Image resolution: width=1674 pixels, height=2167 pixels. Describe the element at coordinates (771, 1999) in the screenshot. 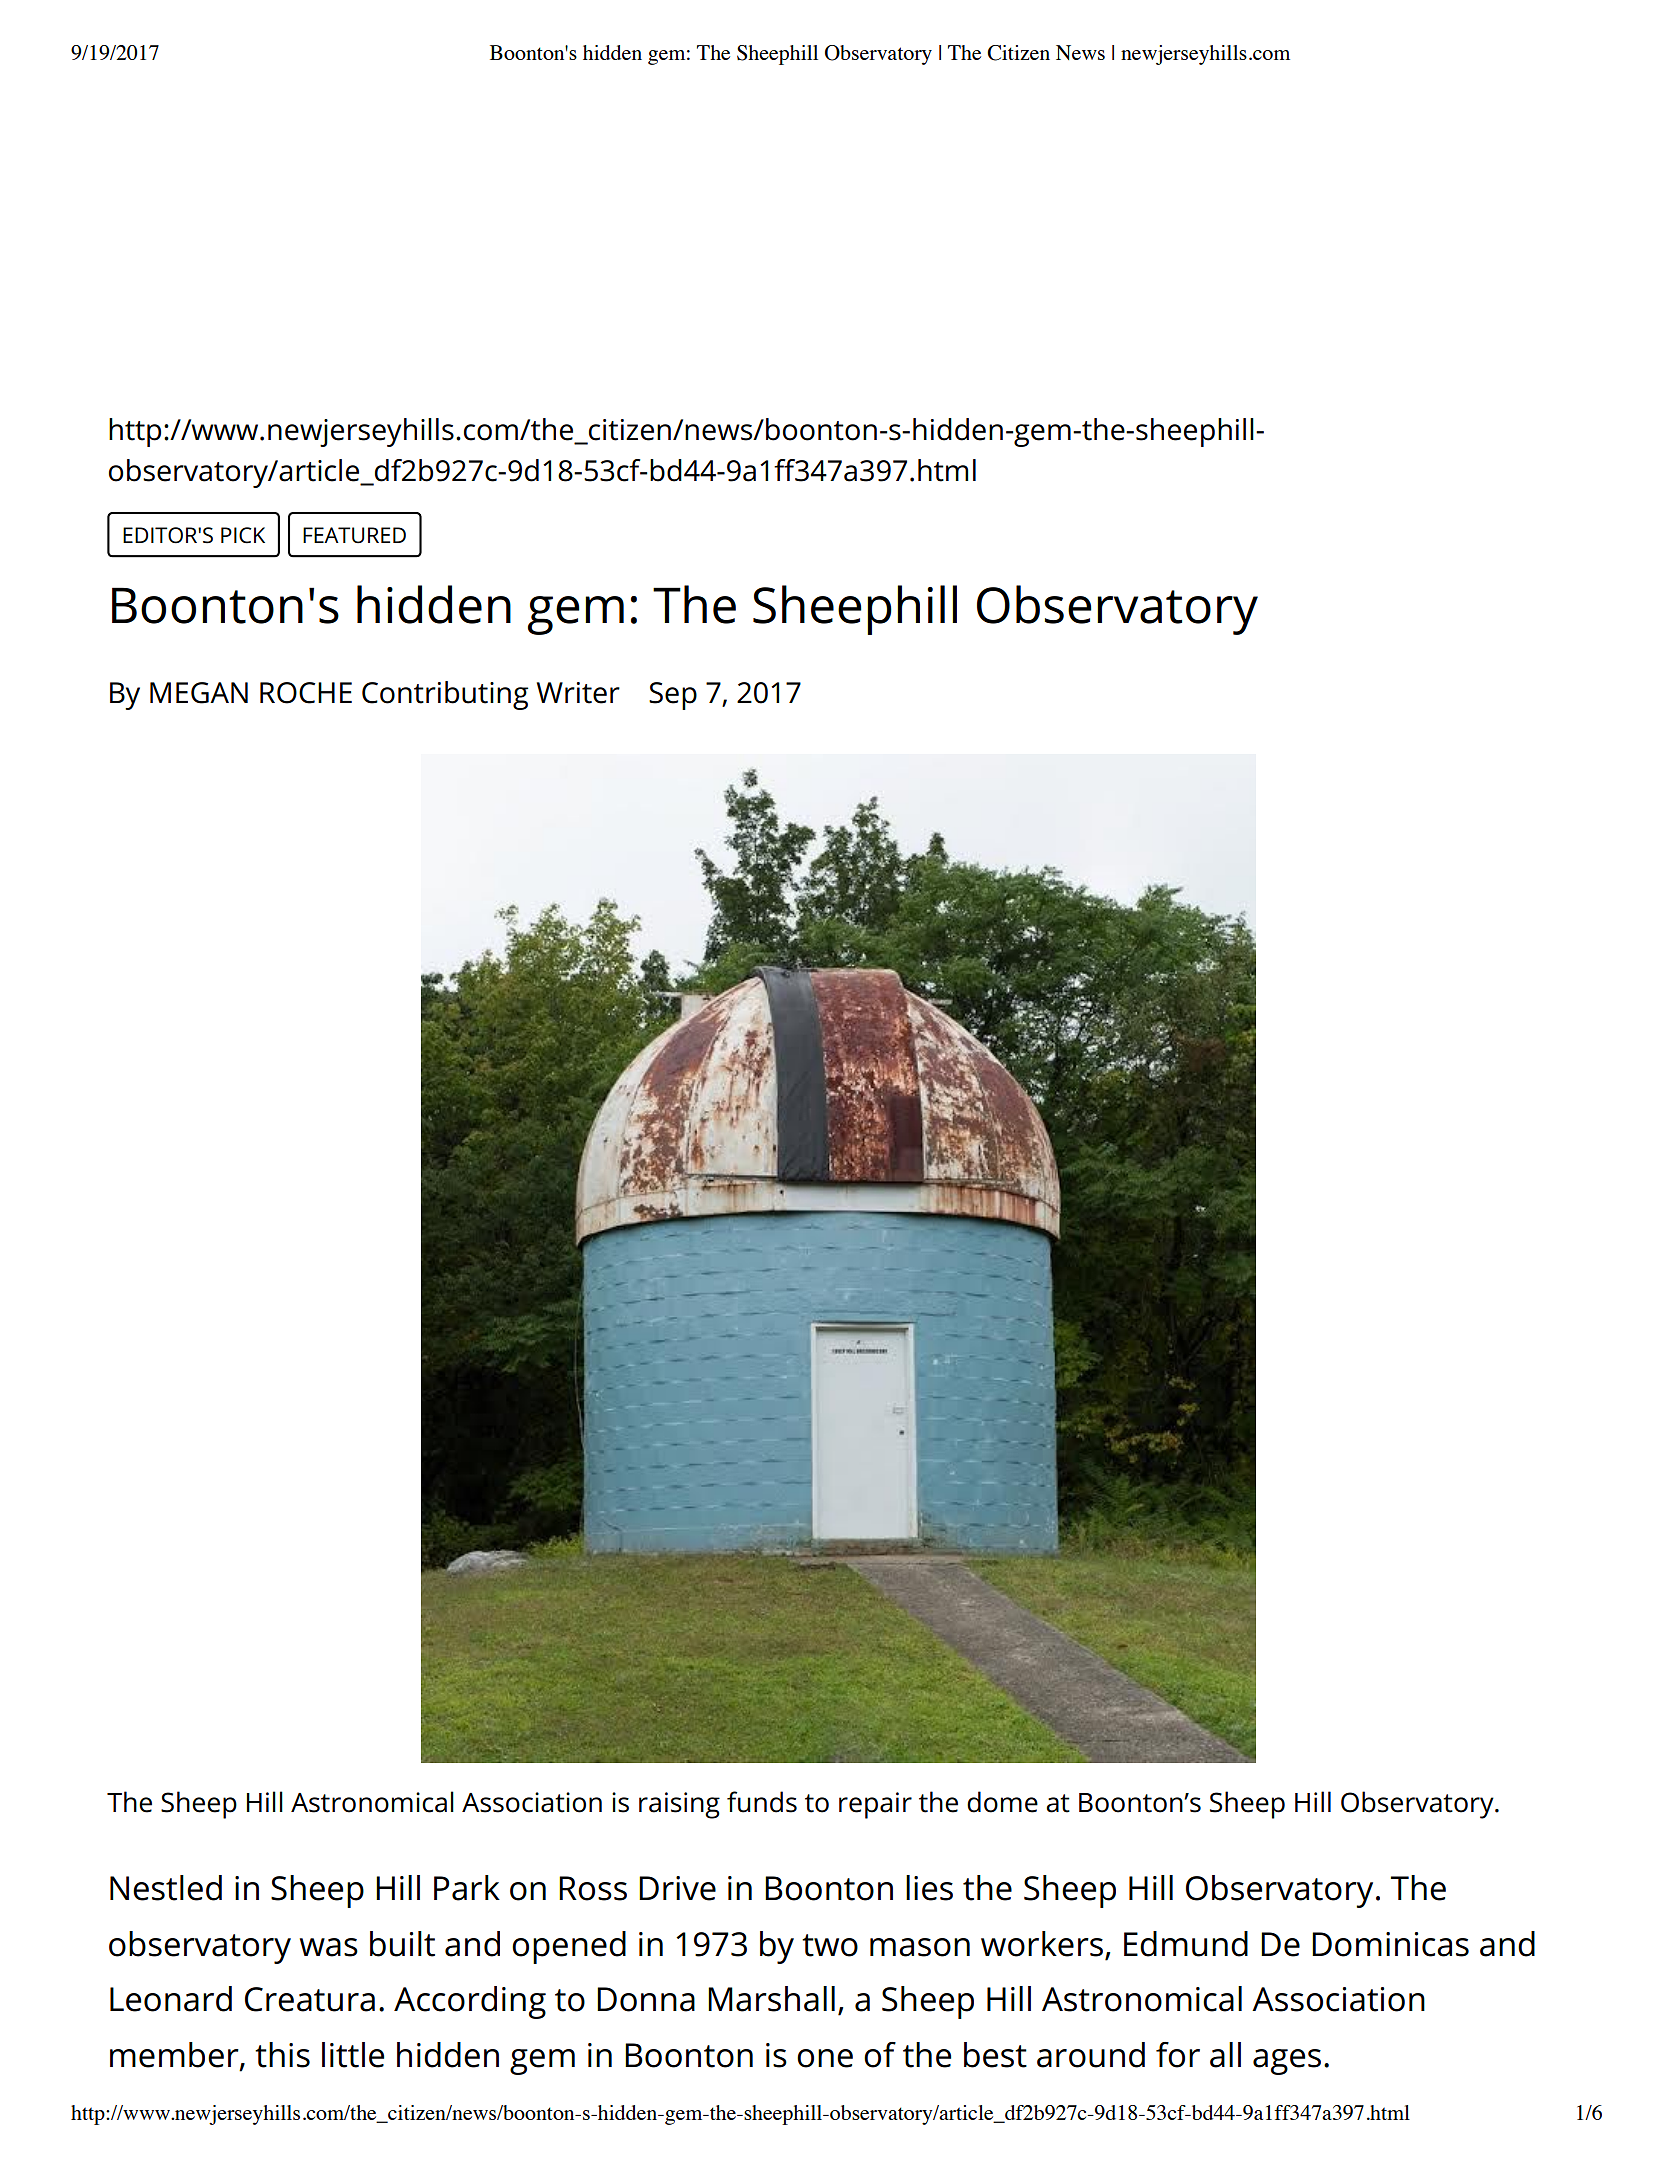

I see `Marshall` at that location.
